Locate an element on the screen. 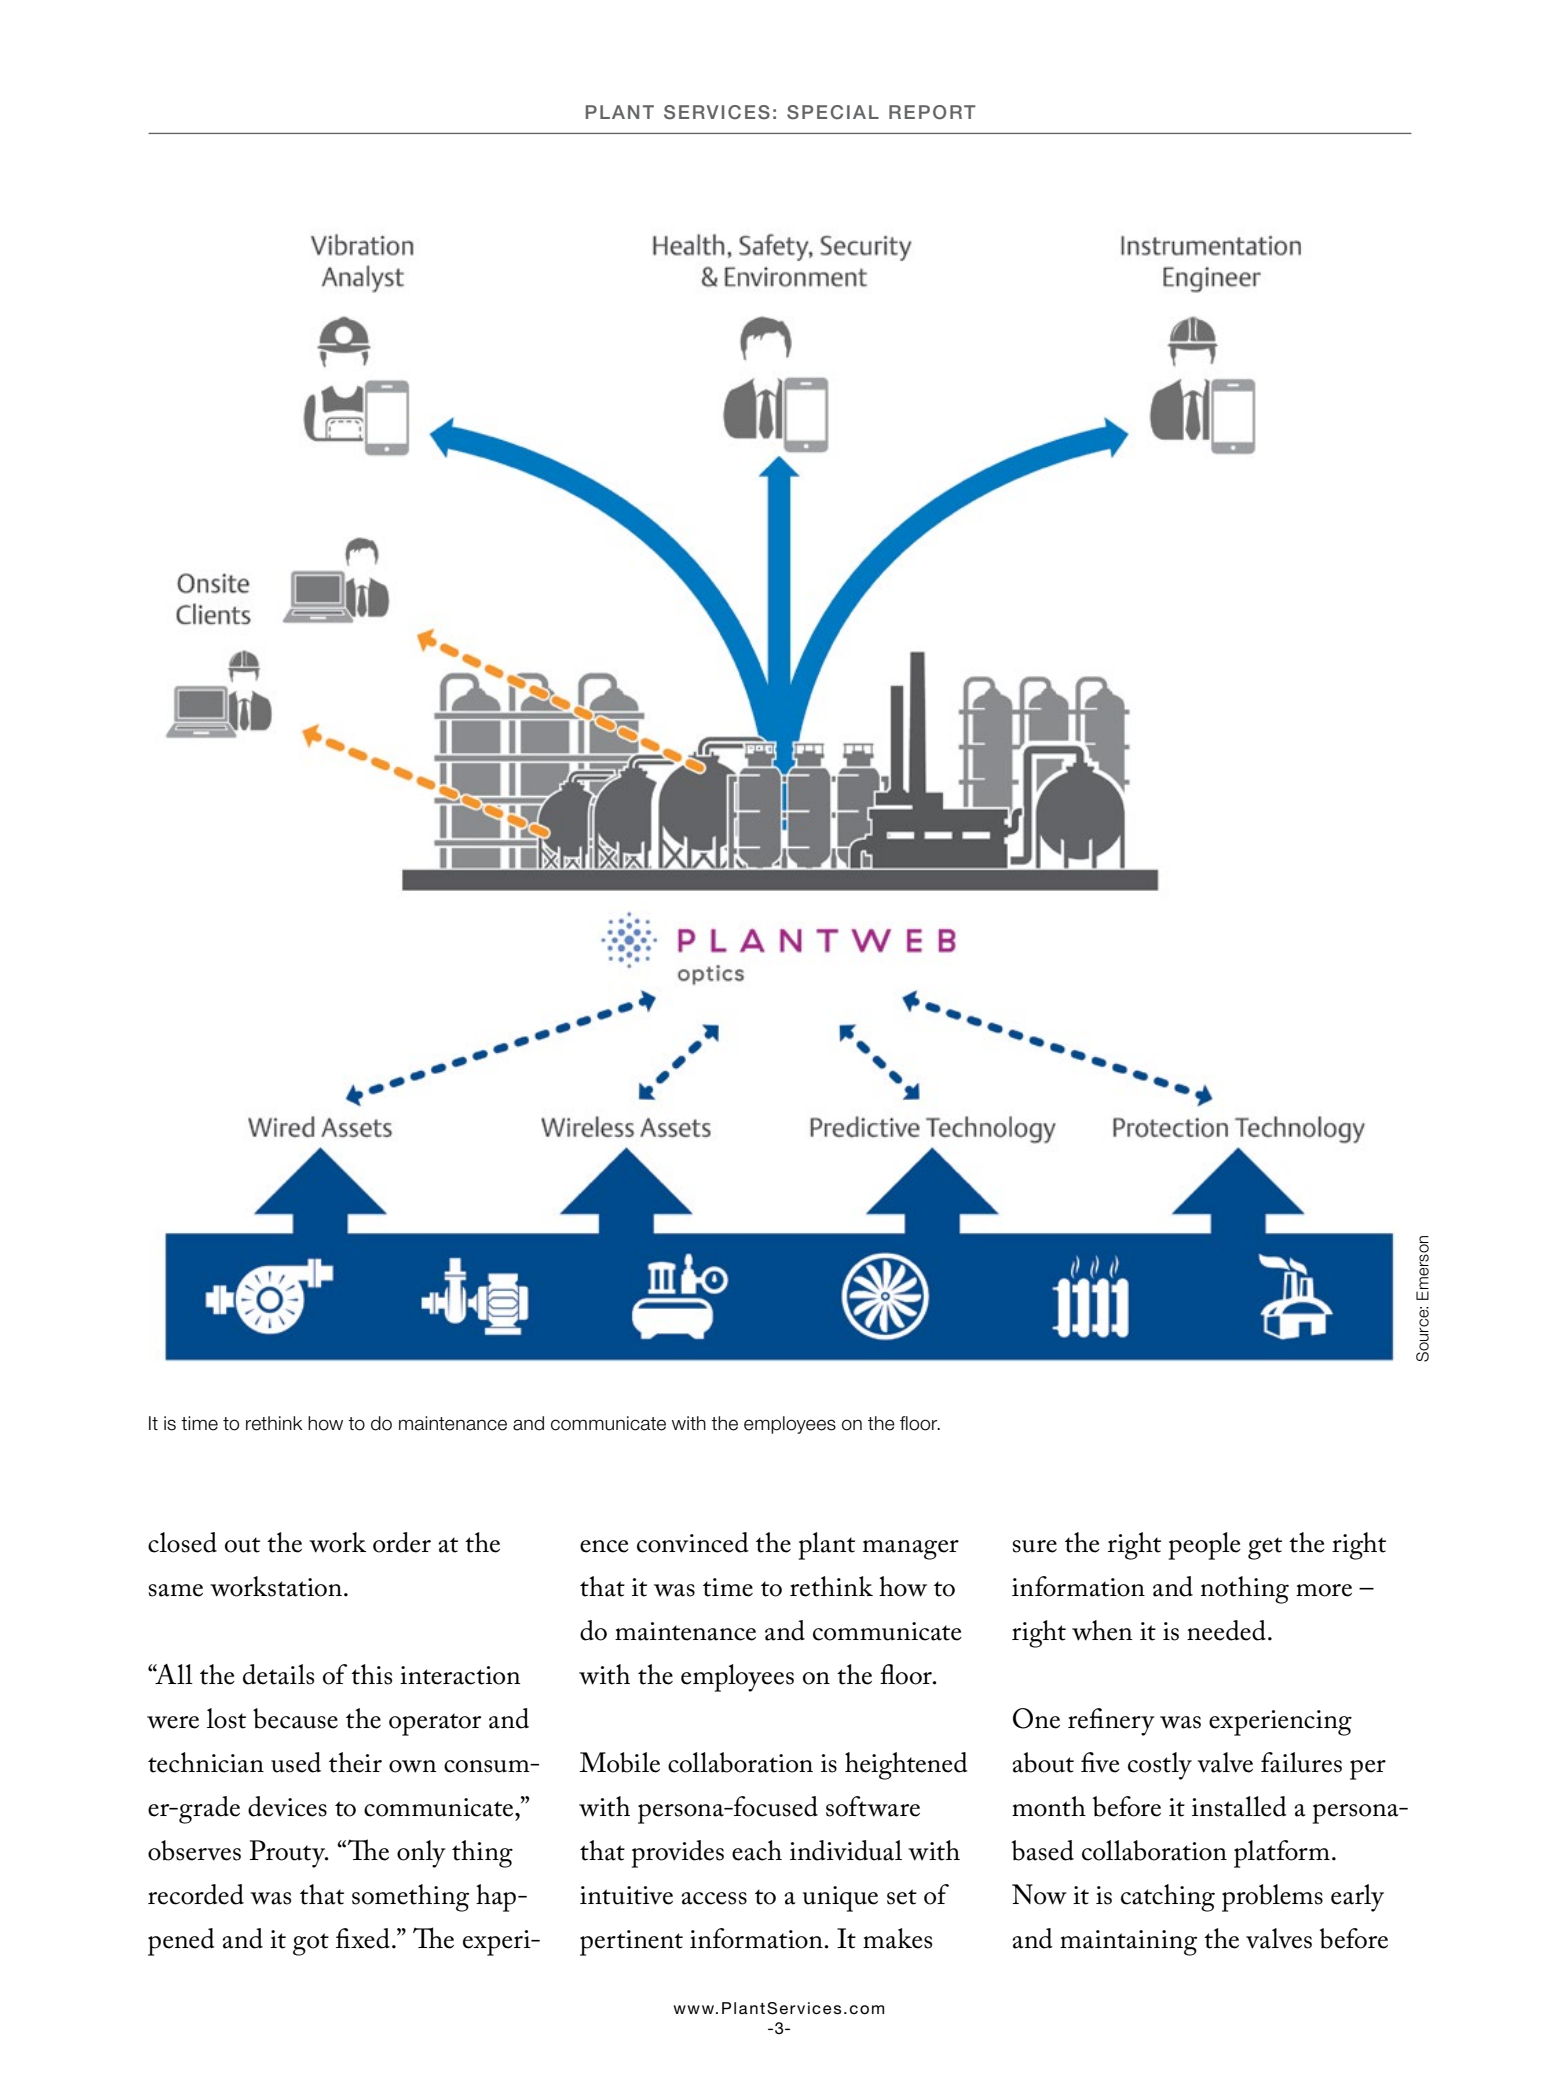 The height and width of the screenshot is (2080, 1560). REPORT is located at coordinates (932, 112).
